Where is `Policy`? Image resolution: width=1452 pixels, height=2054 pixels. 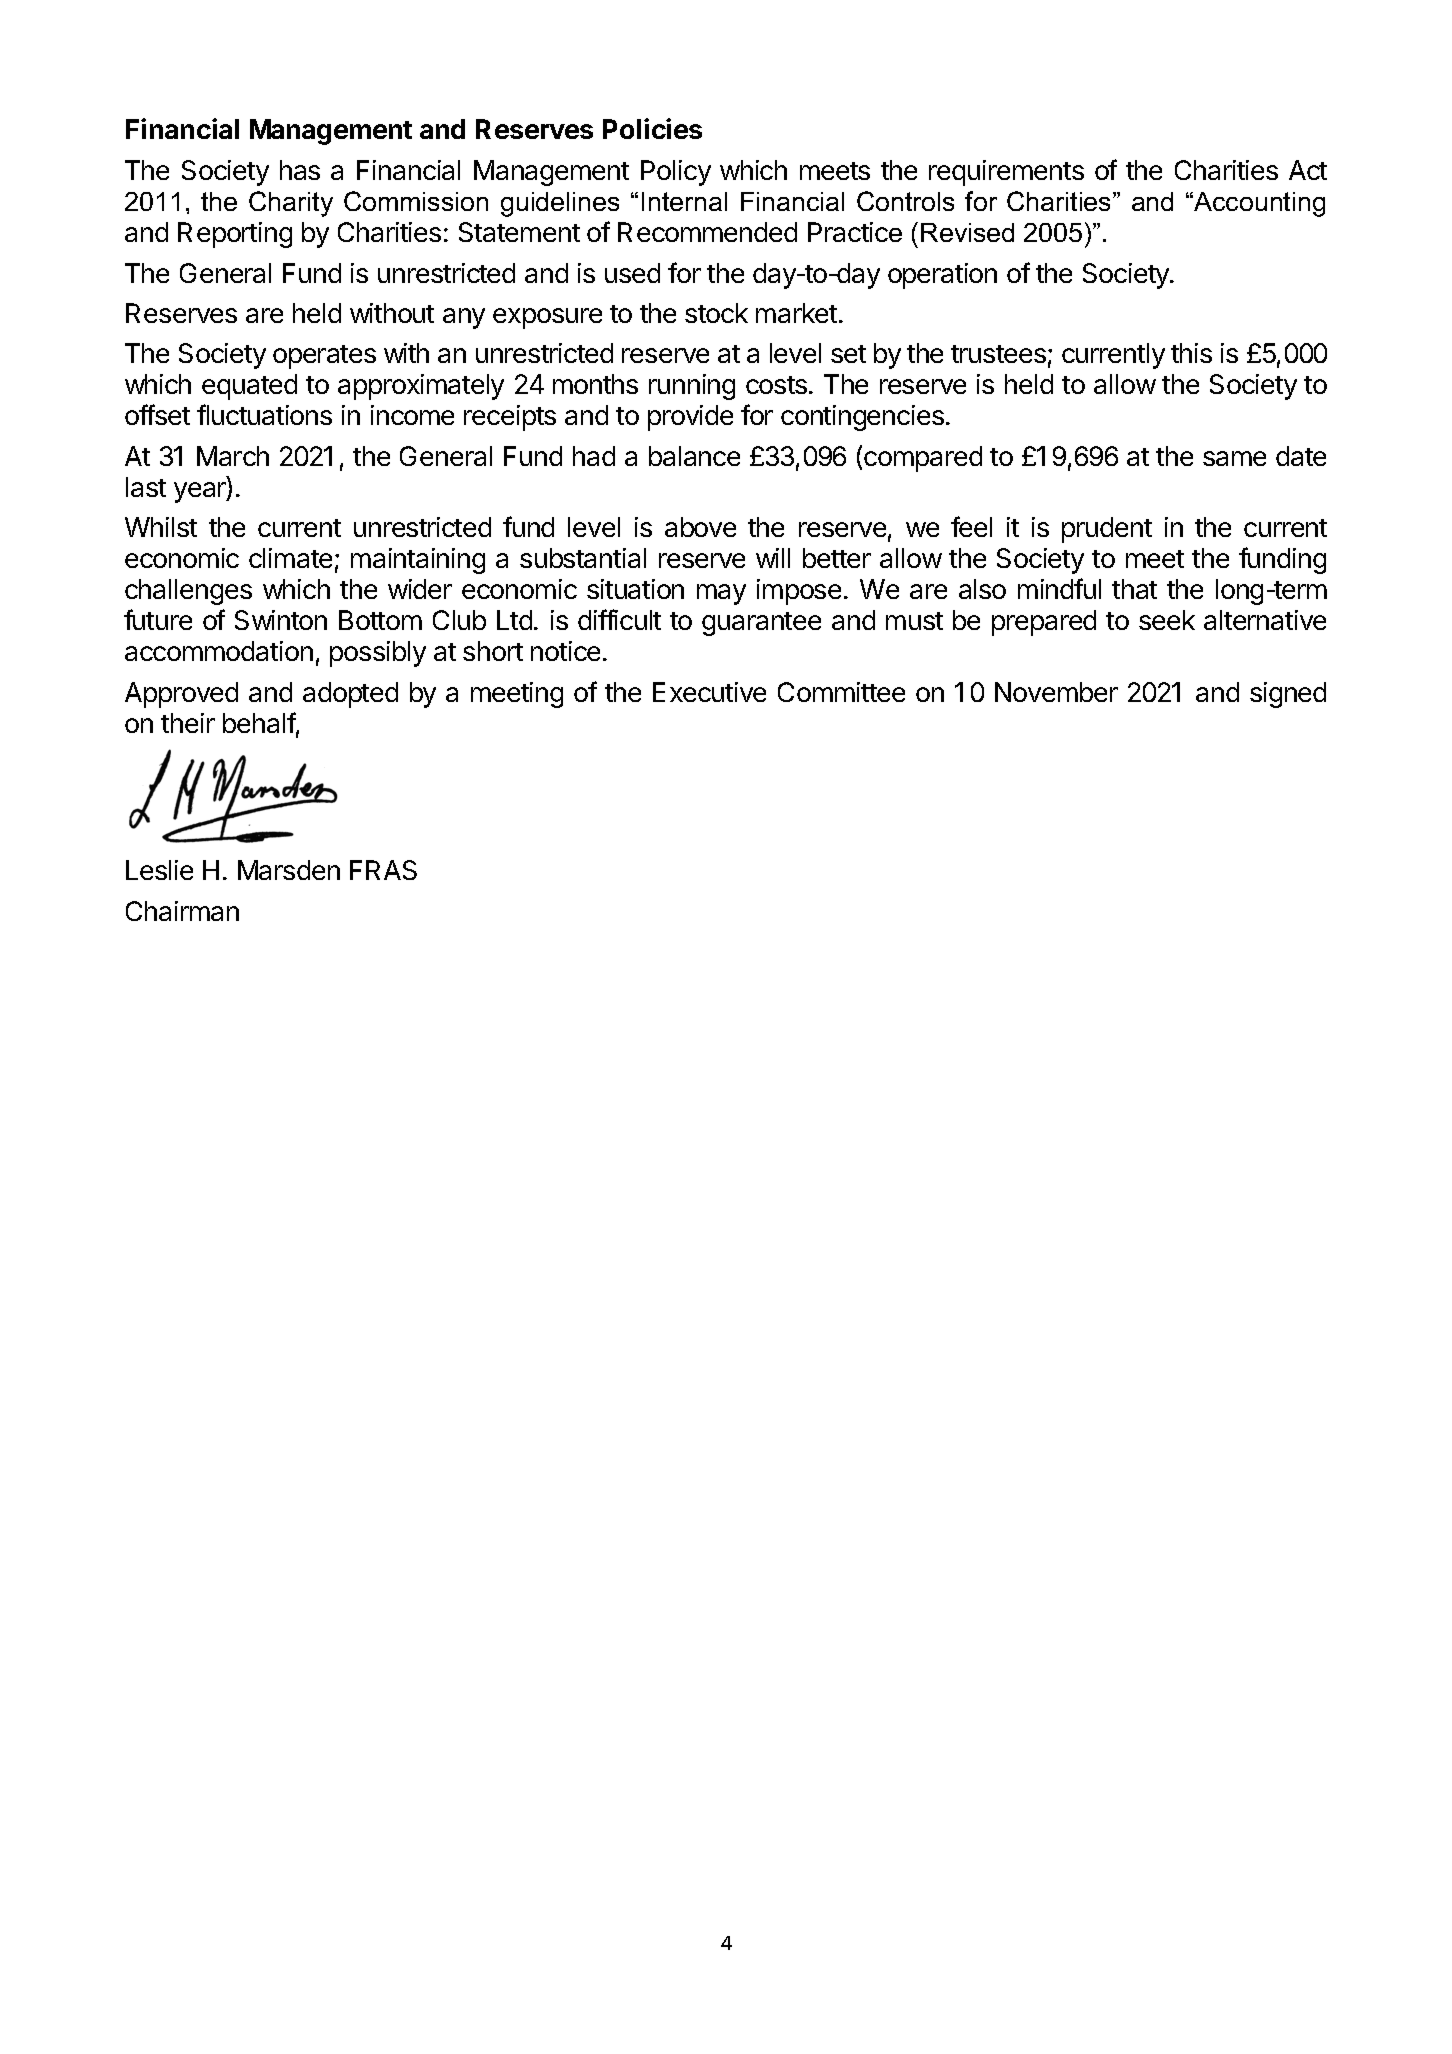 Policy is located at coordinates (676, 173).
